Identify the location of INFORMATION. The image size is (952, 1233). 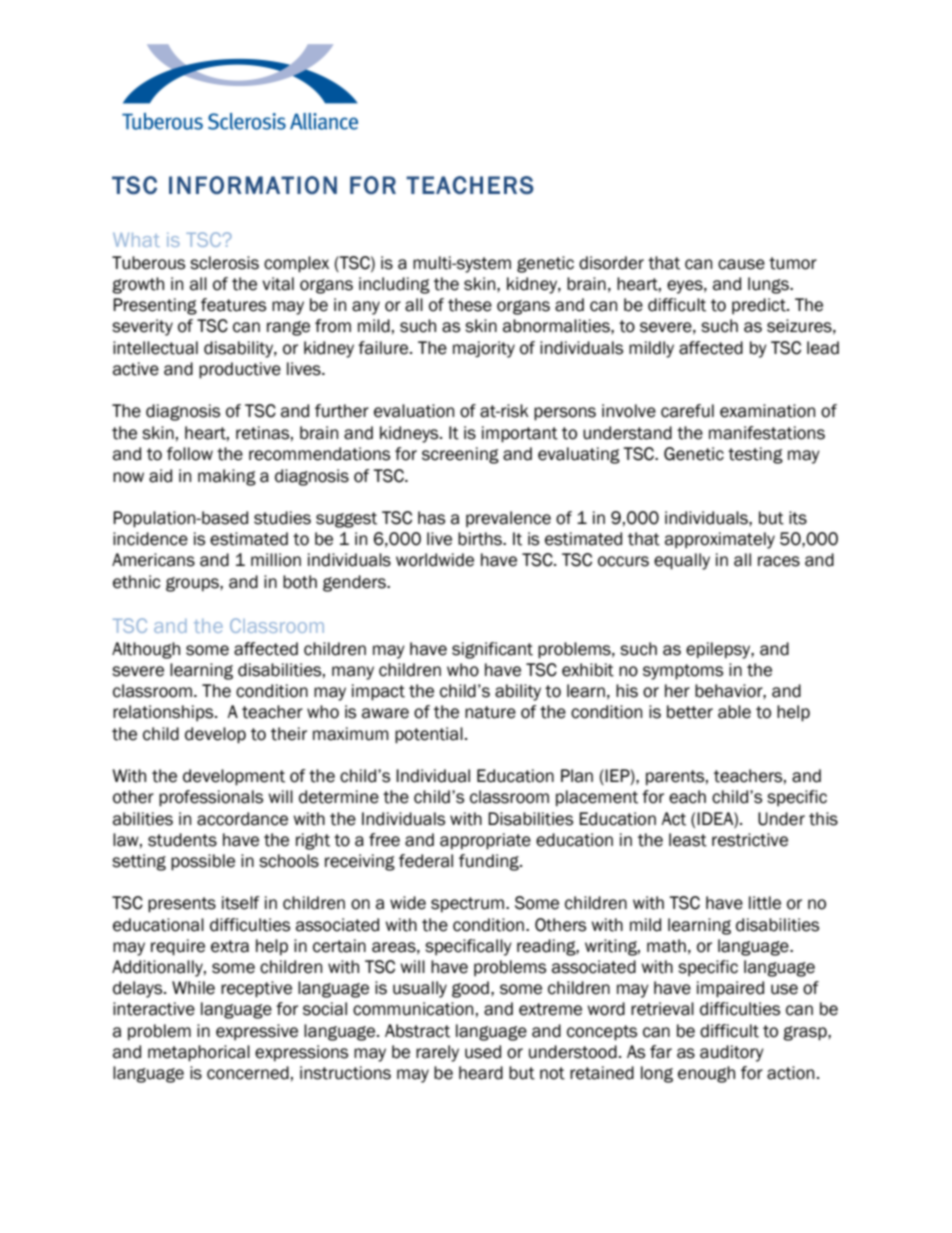
(253, 185).
